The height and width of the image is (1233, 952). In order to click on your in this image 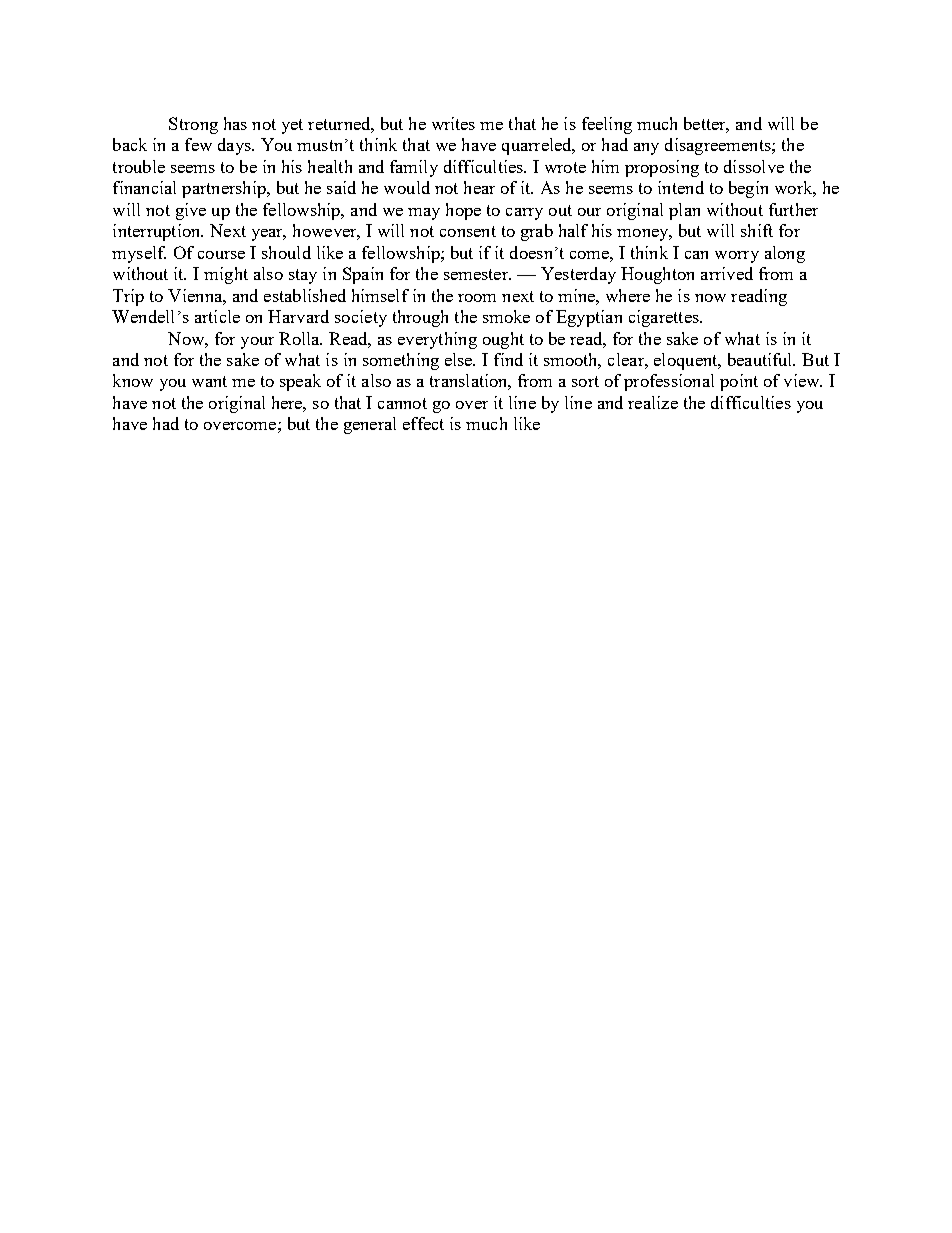, I will do `click(257, 343)`.
